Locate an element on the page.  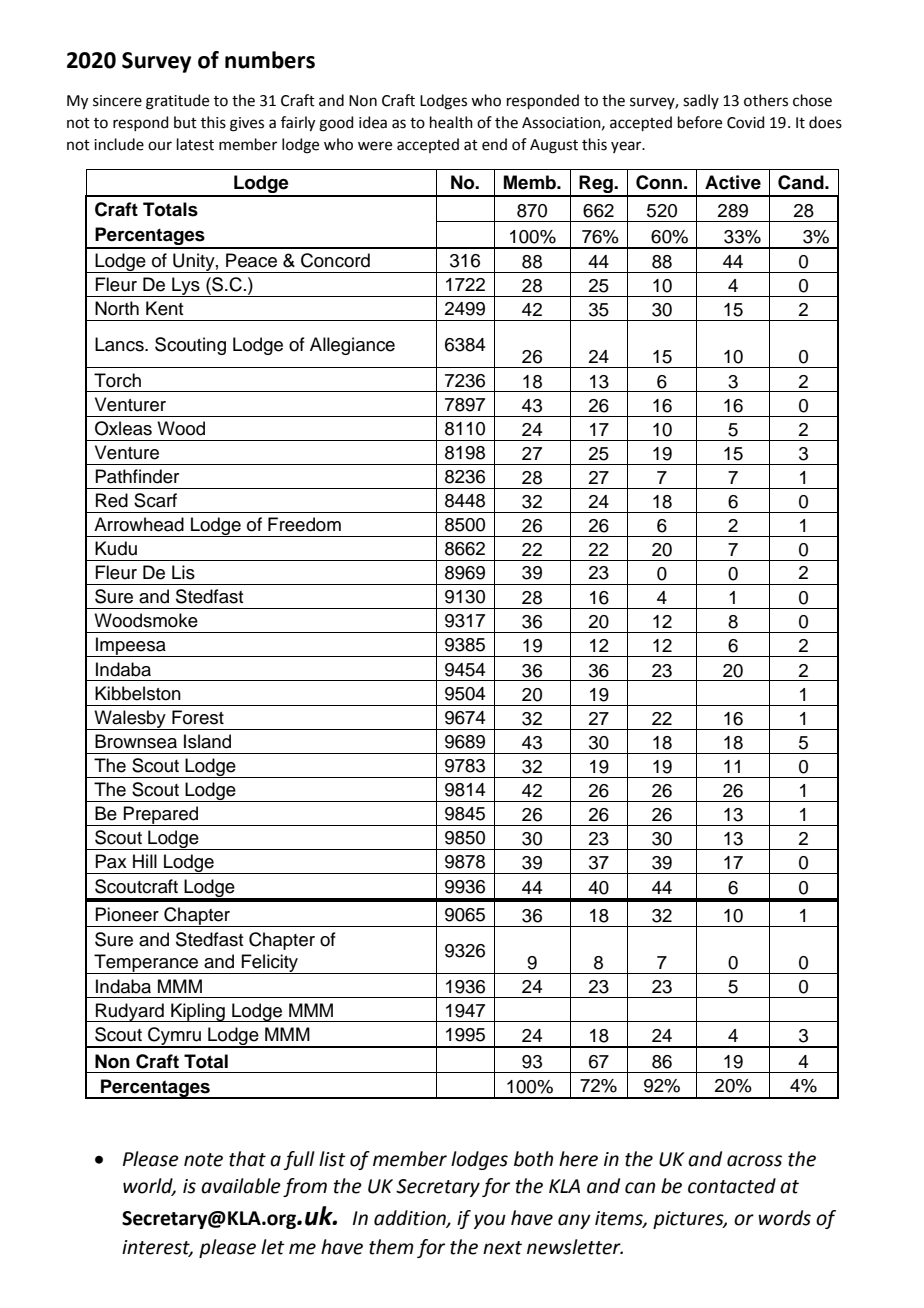
available is located at coordinates (241, 1186).
